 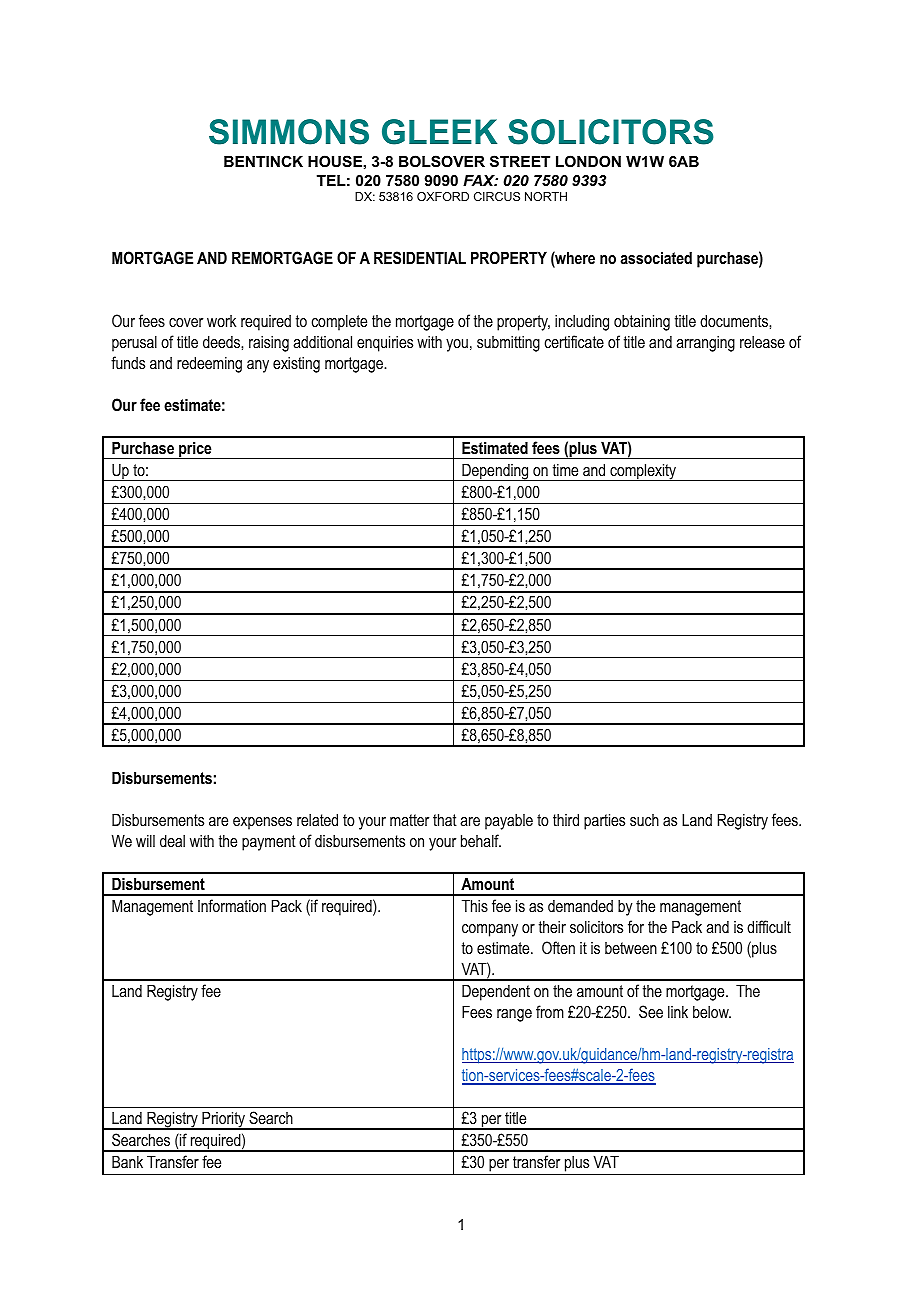 What do you see at coordinates (644, 820) in the document?
I see `such` at bounding box center [644, 820].
